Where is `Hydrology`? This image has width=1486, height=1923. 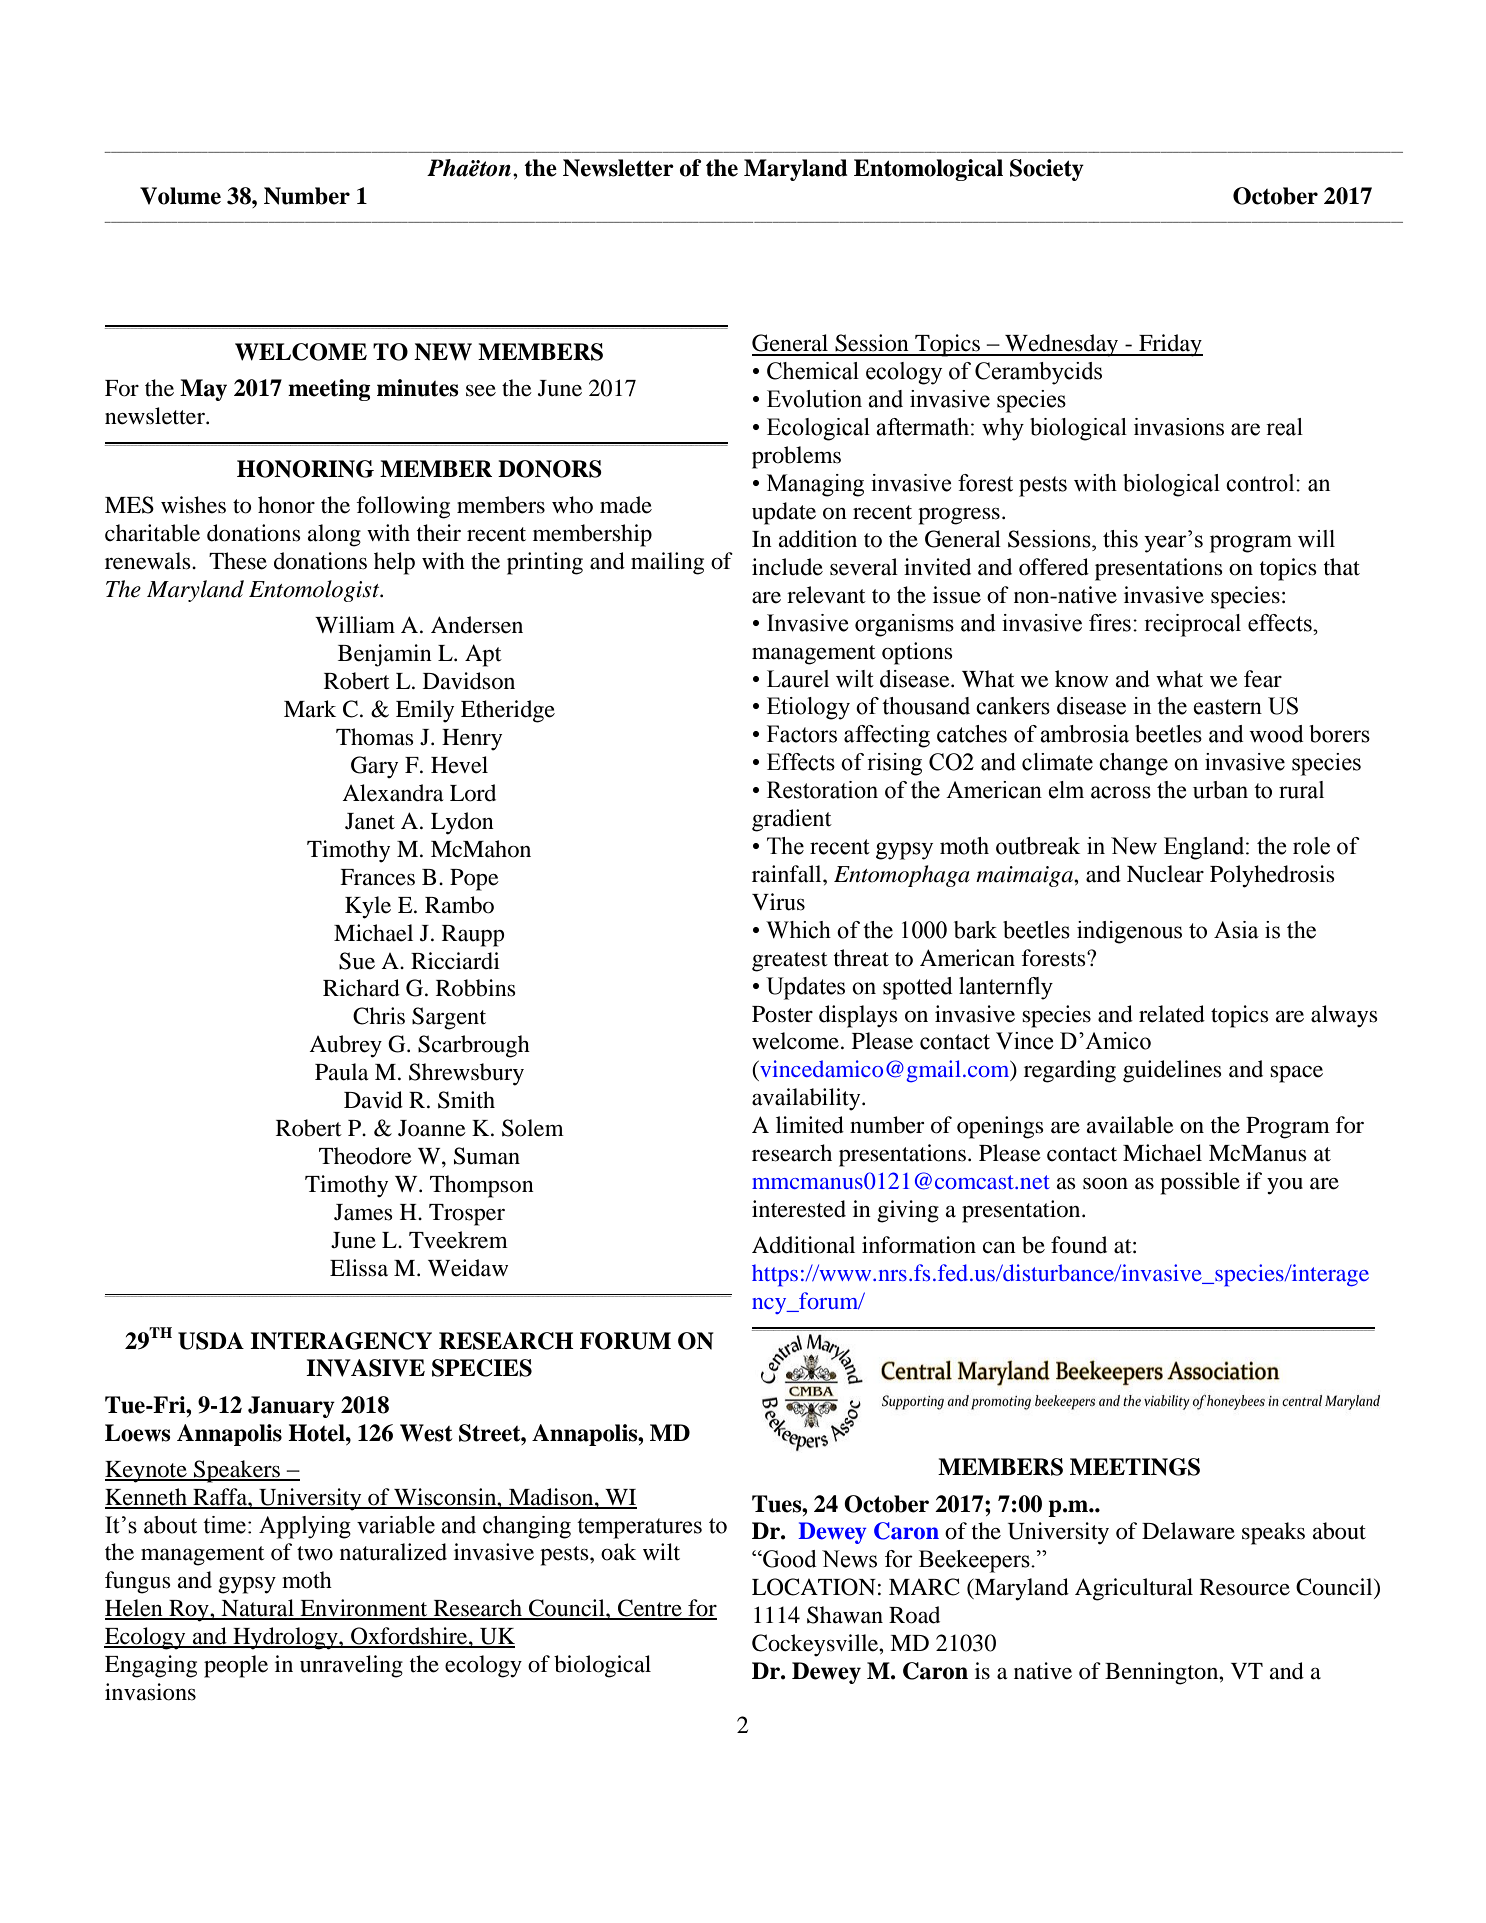 Hydrology is located at coordinates (285, 1638).
